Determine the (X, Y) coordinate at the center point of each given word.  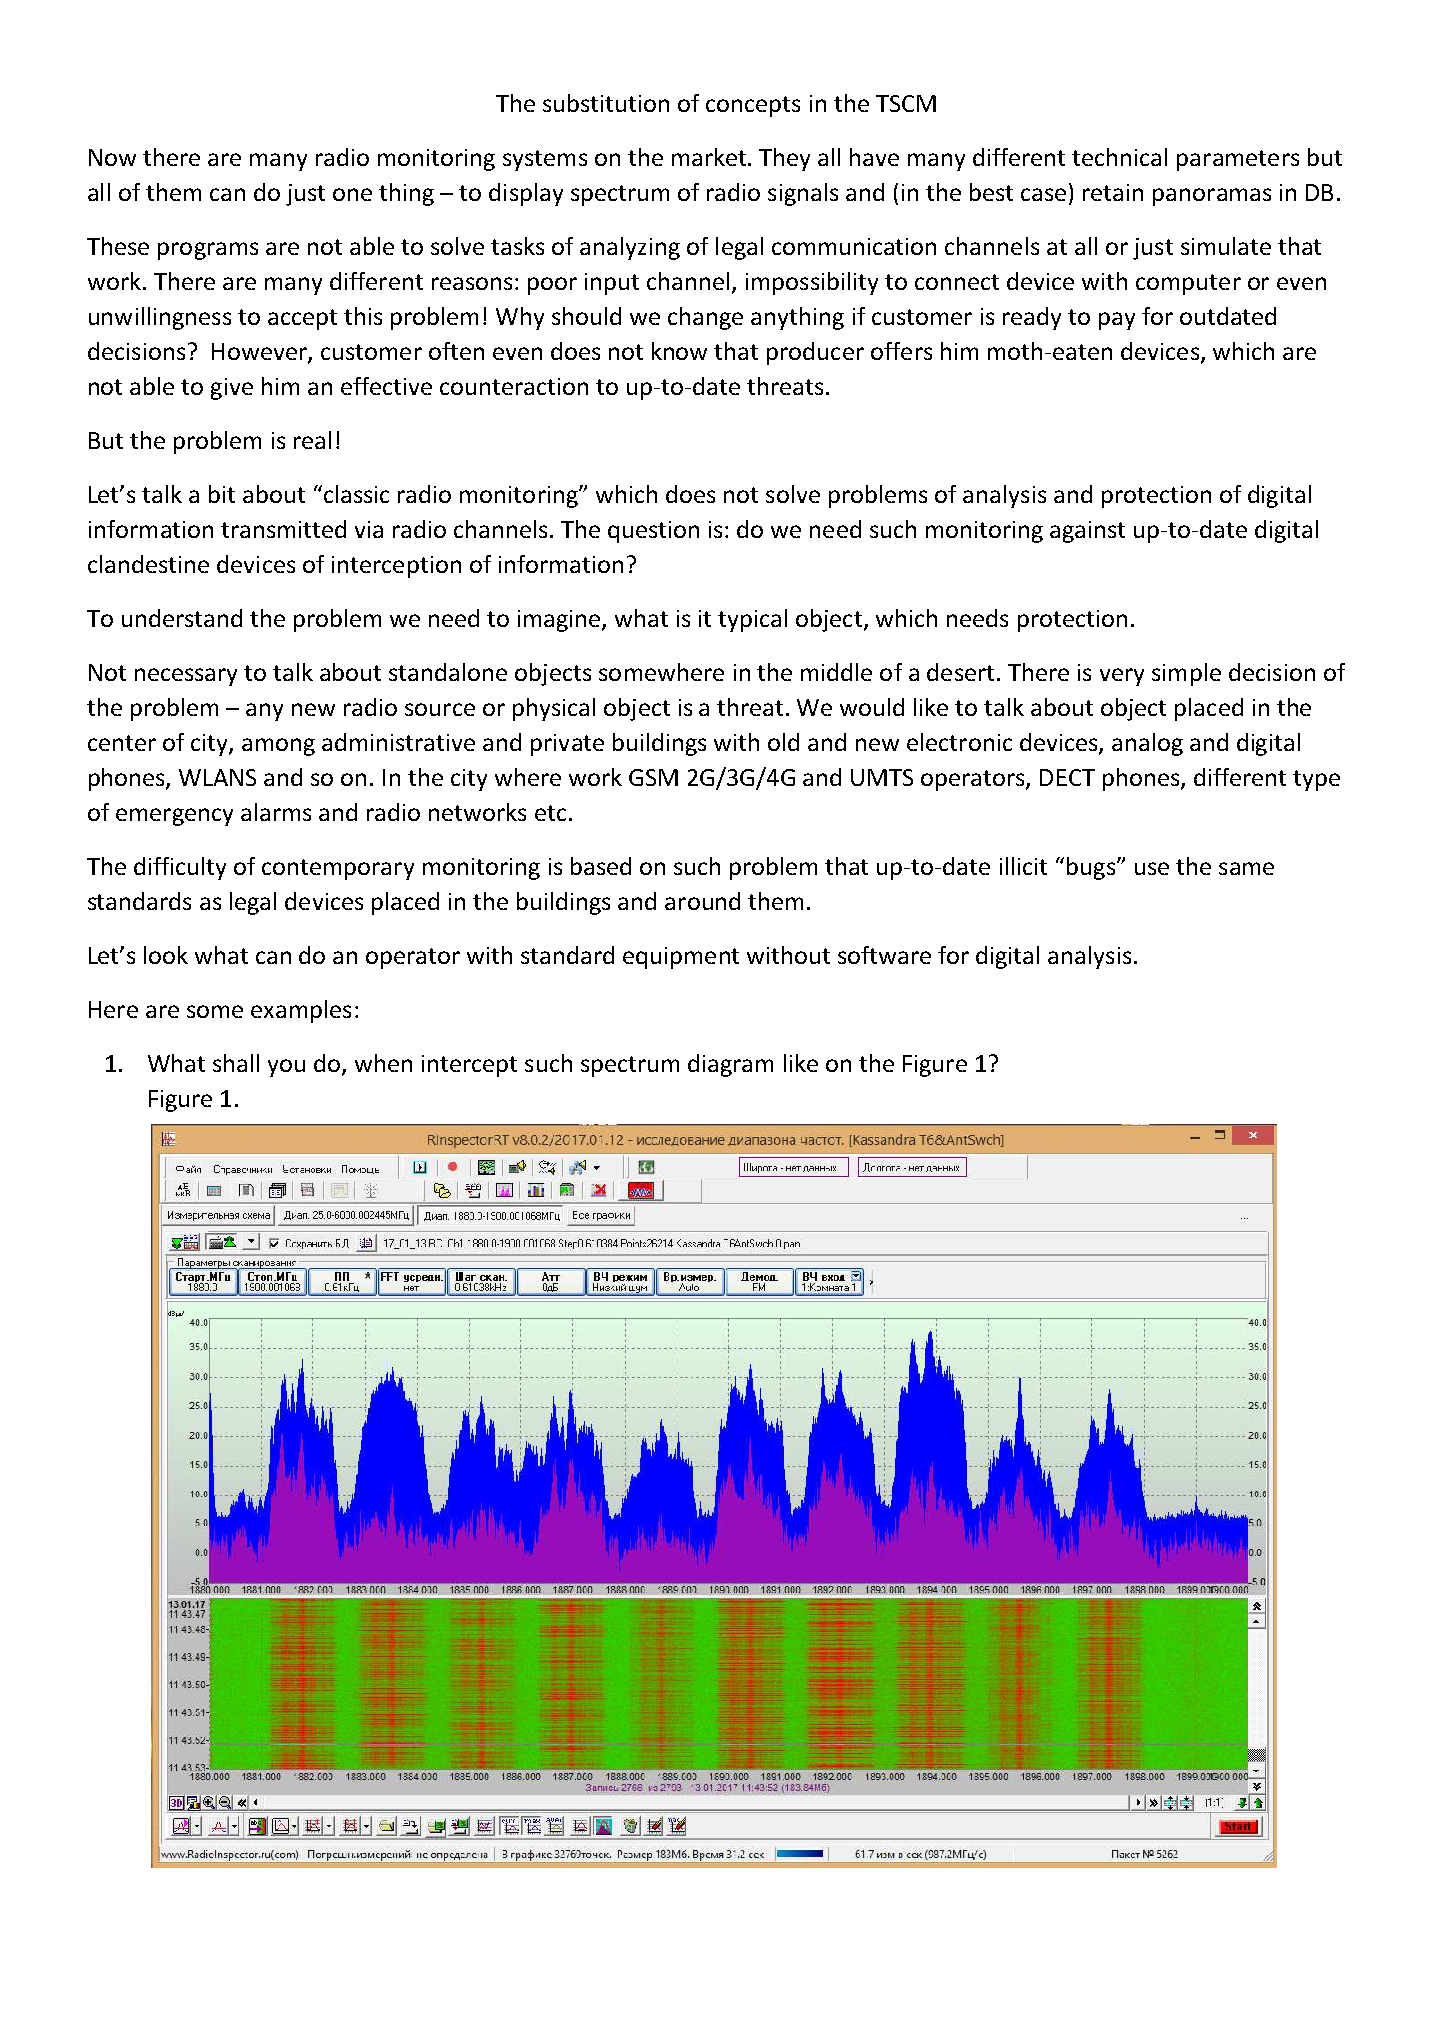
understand (182, 618)
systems (545, 160)
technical (1119, 157)
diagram (730, 1065)
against (1087, 532)
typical (752, 620)
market (710, 157)
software (884, 955)
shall (236, 1063)
